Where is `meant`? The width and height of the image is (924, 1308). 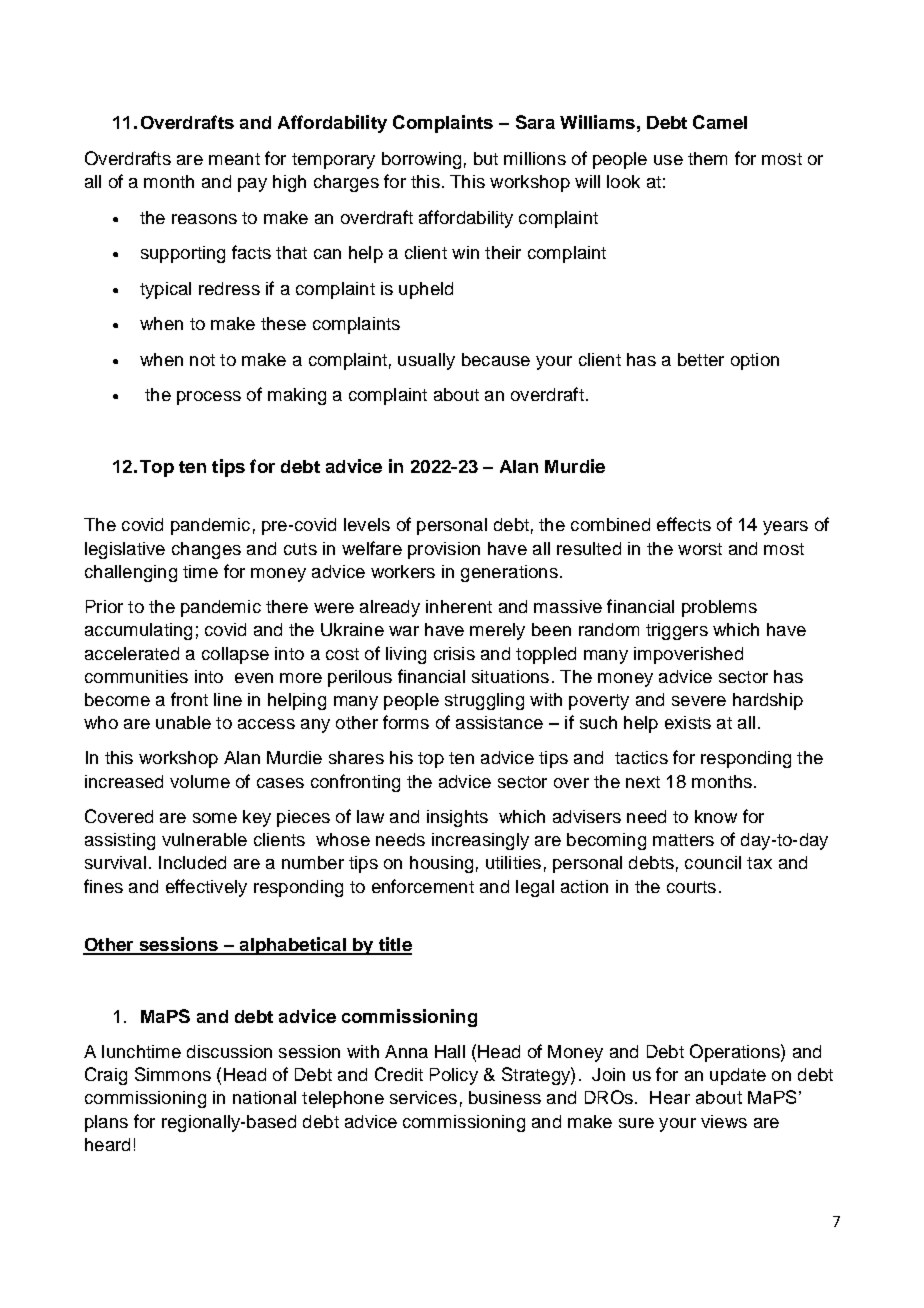
meant is located at coordinates (234, 159).
